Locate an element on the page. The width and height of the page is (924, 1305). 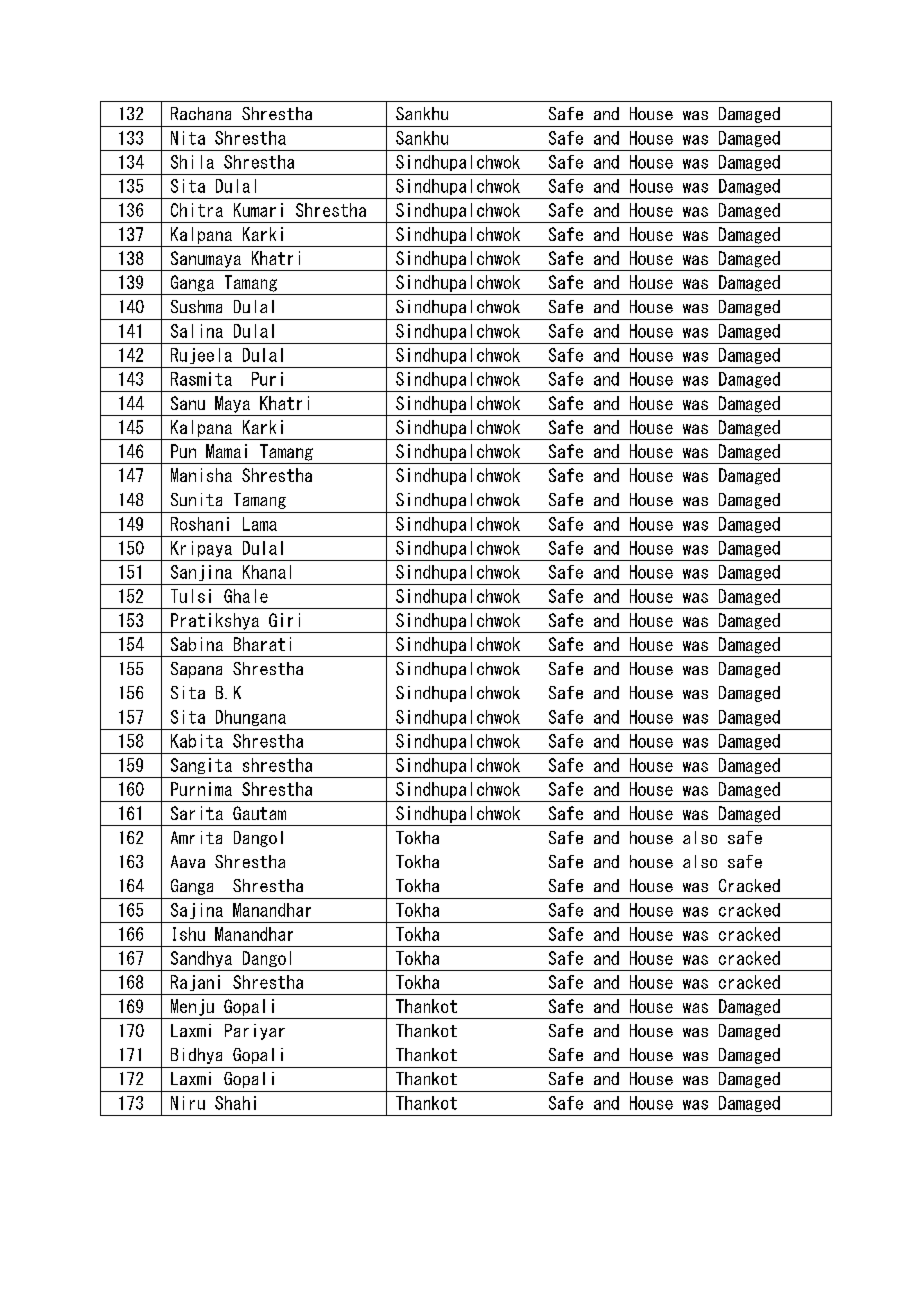
Giri is located at coordinates (284, 620).
